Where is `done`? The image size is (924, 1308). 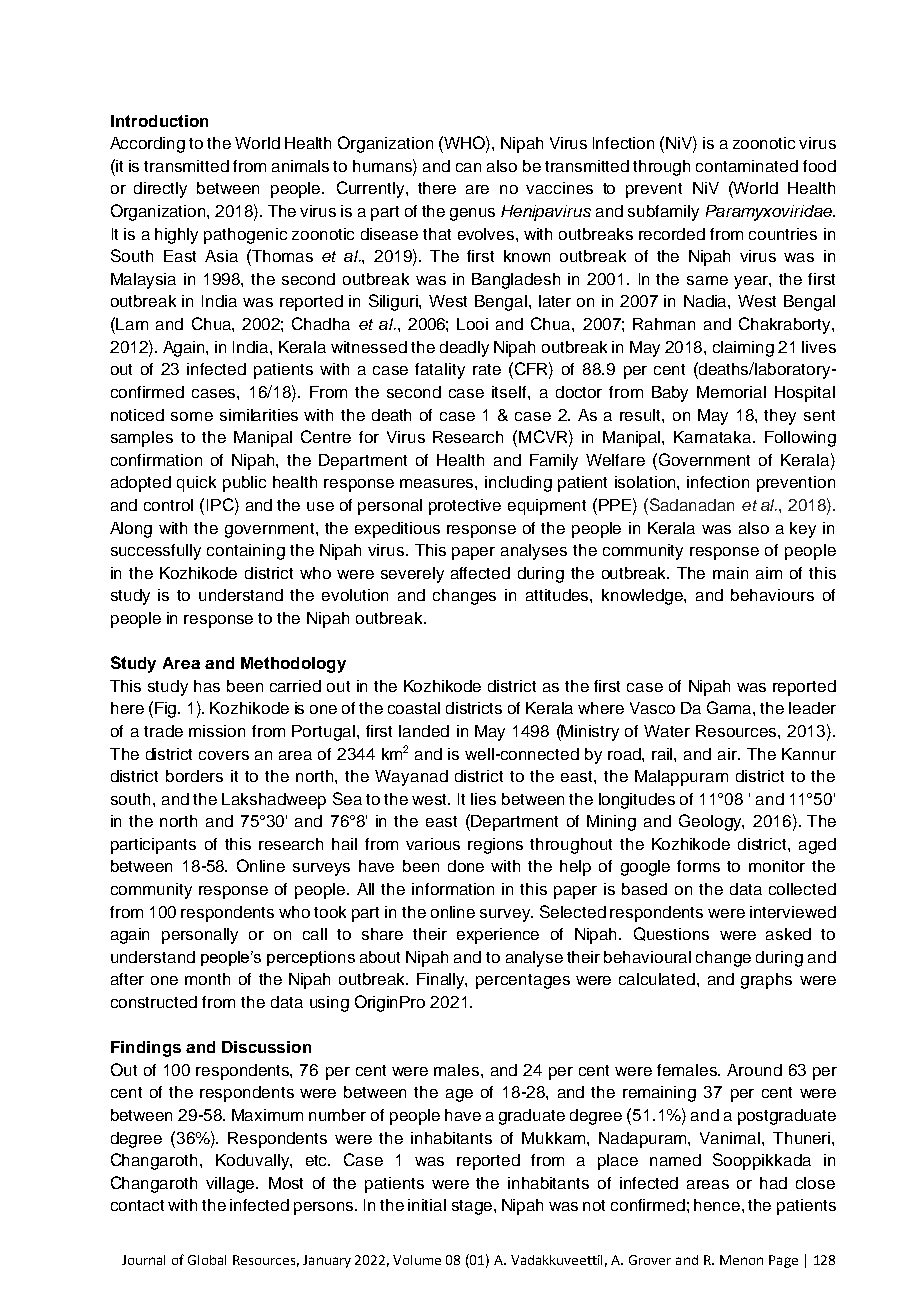
done is located at coordinates (466, 866).
